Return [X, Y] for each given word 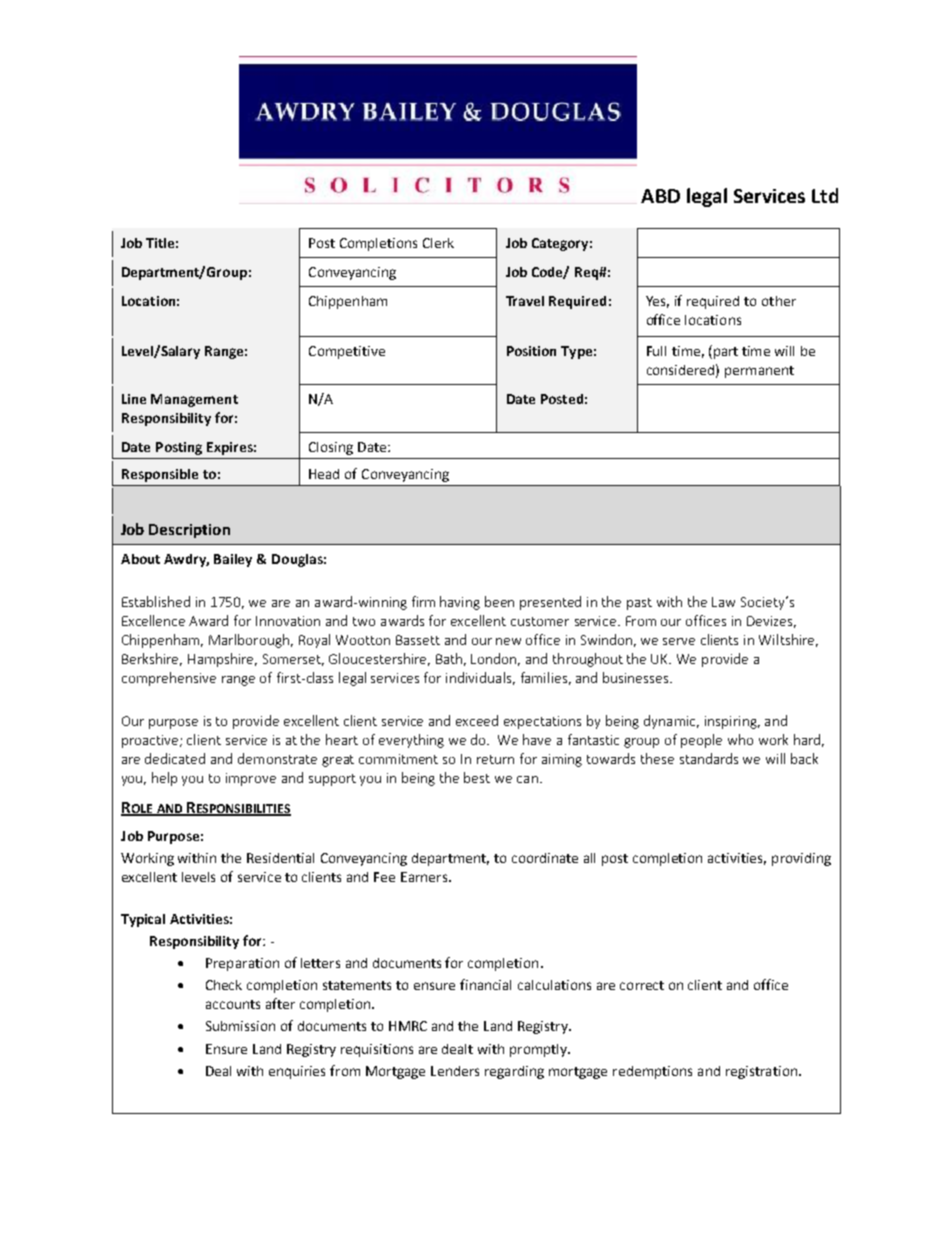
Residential [280, 858]
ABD [660, 196]
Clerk [438, 243]
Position [531, 351]
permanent [759, 372]
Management [194, 400]
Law [723, 602]
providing [801, 859]
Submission [240, 1026]
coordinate [545, 858]
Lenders [455, 1071]
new [508, 641]
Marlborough [249, 641]
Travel [525, 301]
